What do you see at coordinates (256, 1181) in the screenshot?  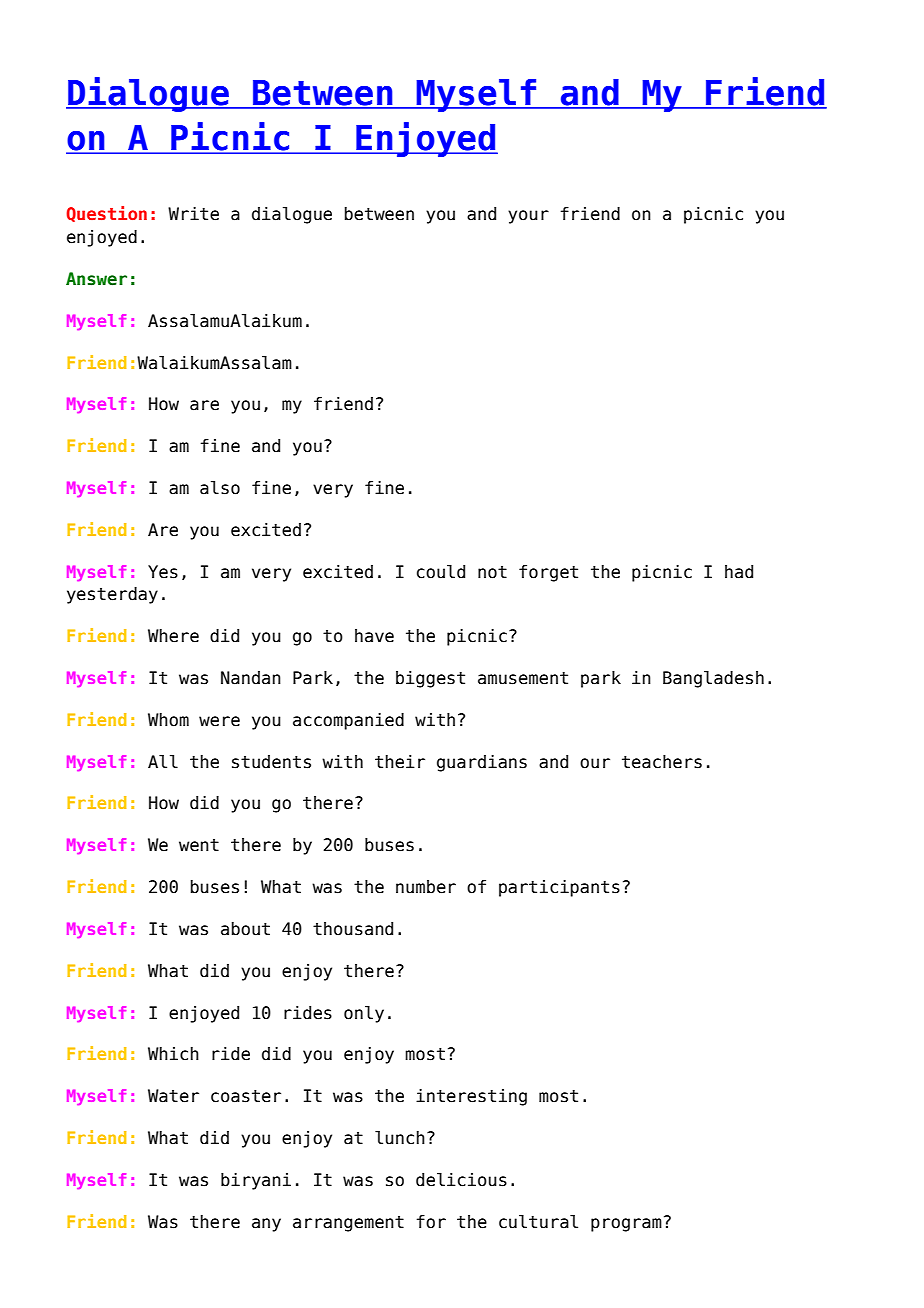 I see `biryani` at bounding box center [256, 1181].
